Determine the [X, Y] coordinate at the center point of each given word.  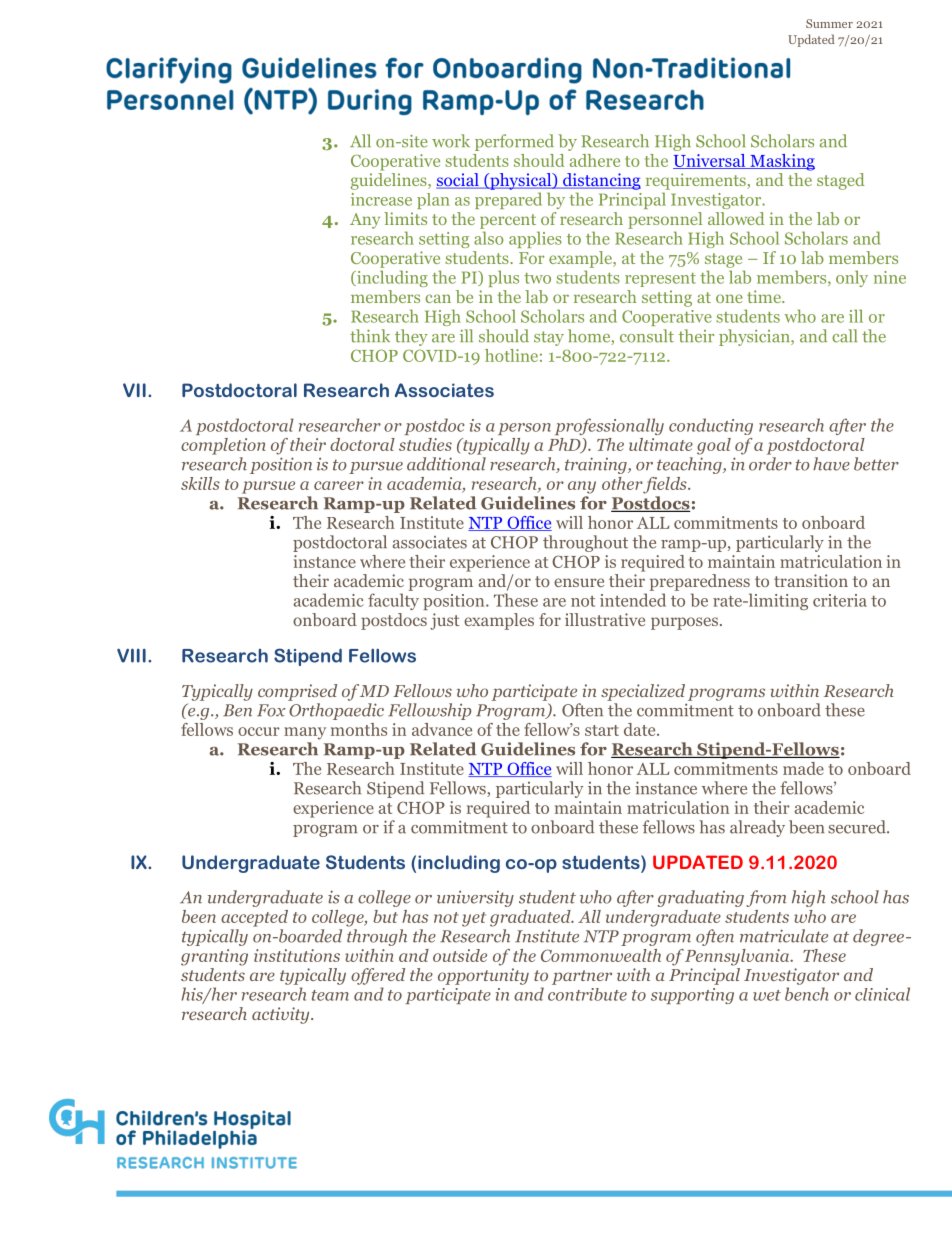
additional [446, 464]
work [451, 141]
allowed [736, 218]
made [803, 768]
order [770, 464]
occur [259, 731]
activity [282, 1015]
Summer [829, 23]
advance [442, 729]
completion [223, 446]
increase [381, 199]
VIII [131, 655]
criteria [840, 600]
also [489, 238]
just [445, 621]
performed [514, 142]
